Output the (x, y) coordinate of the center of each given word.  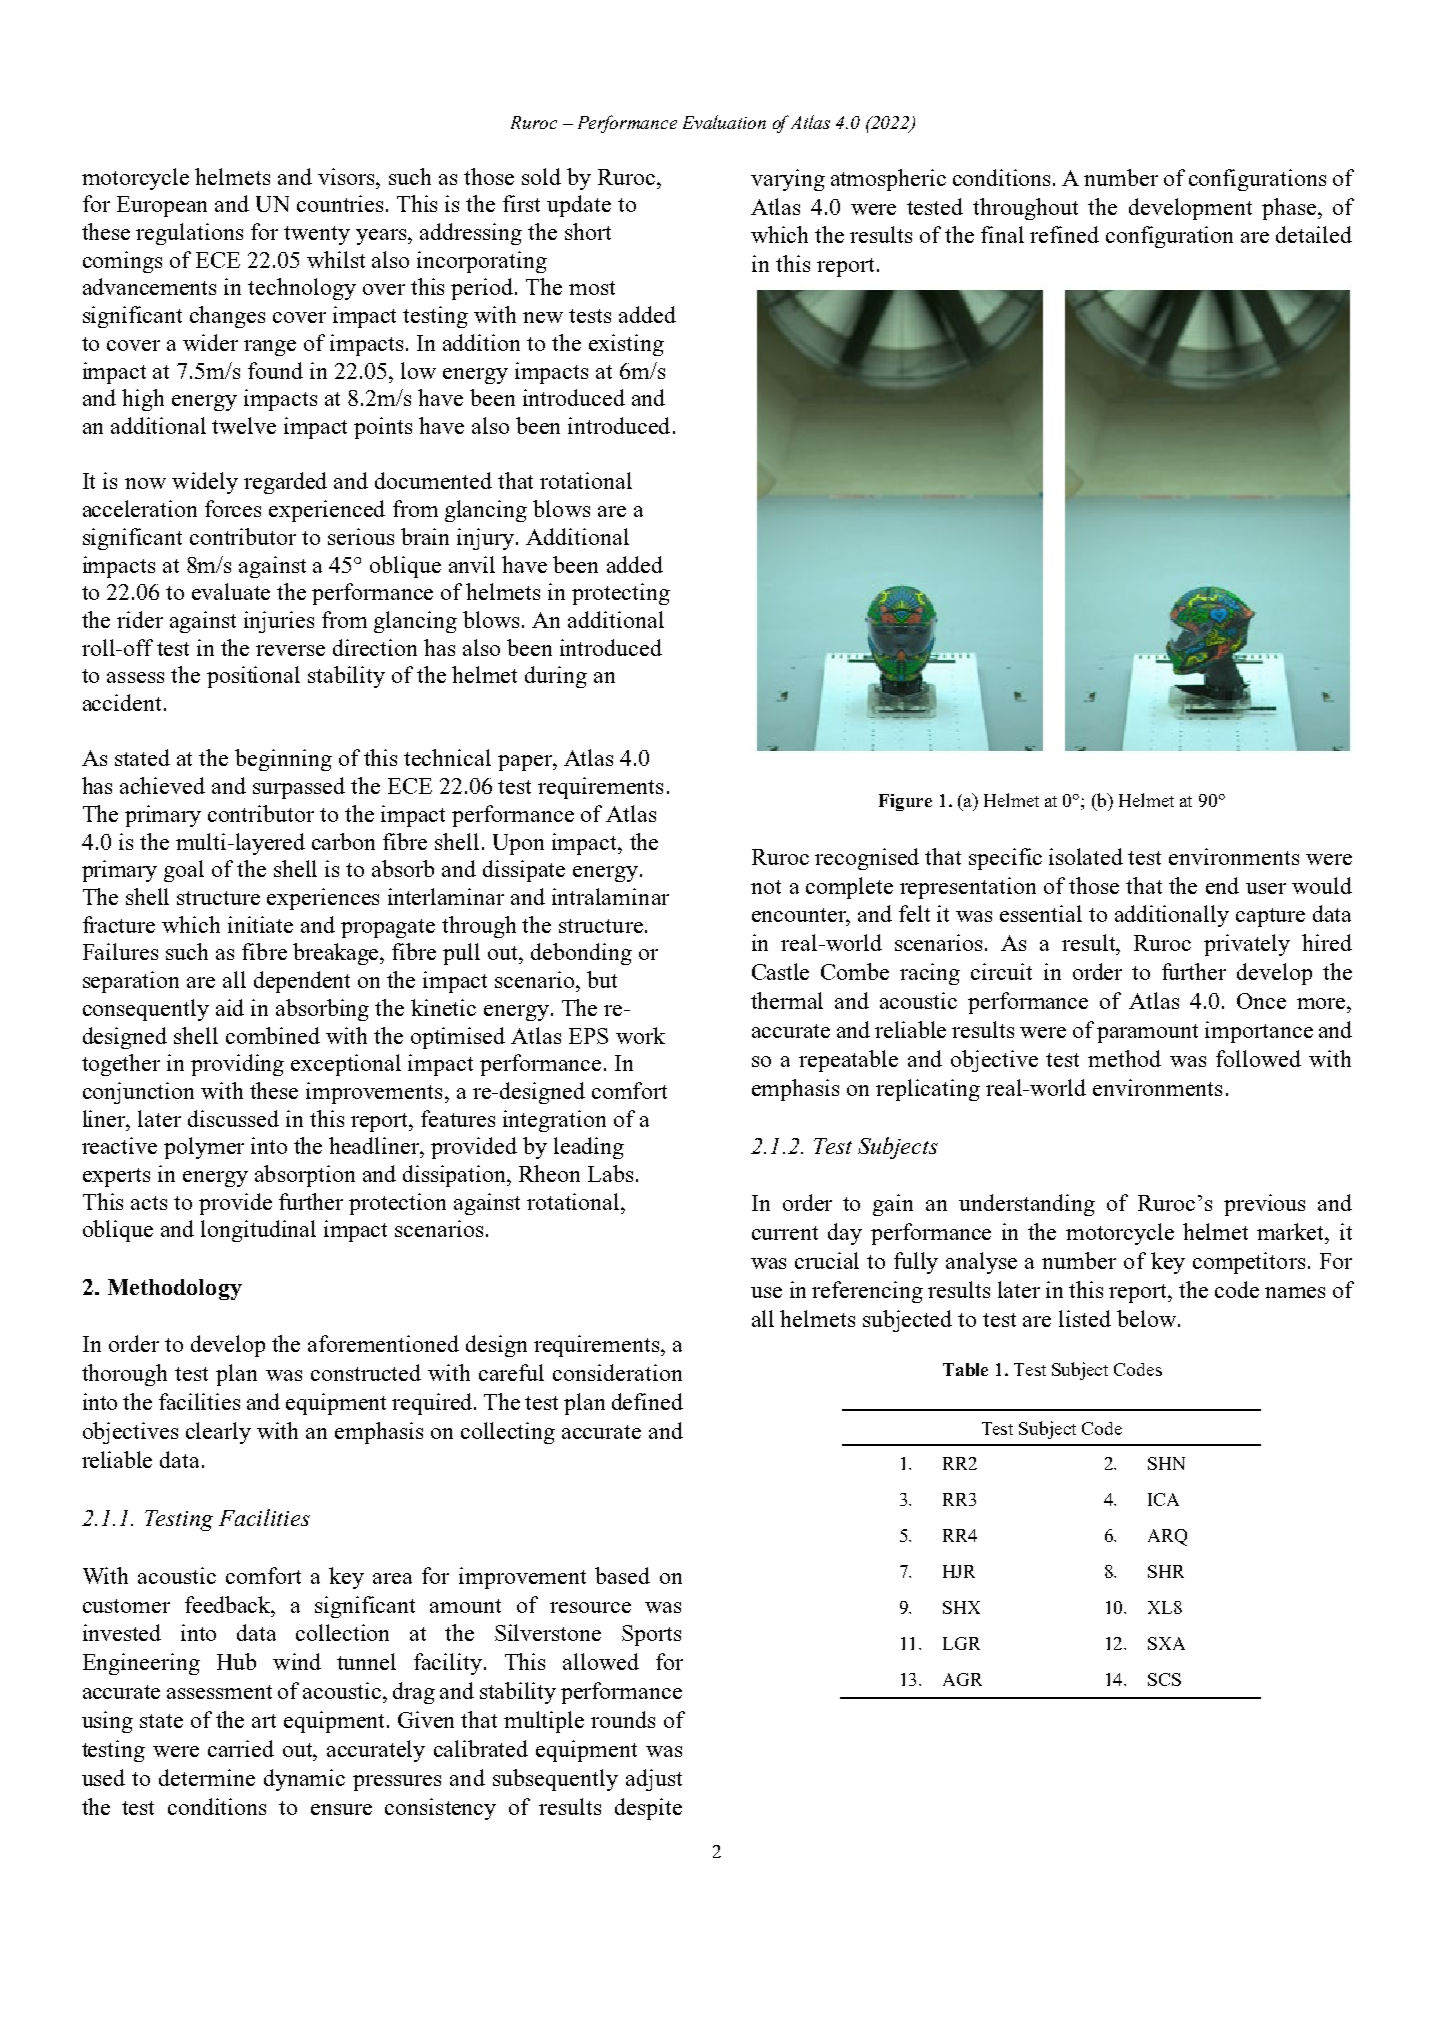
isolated (1086, 856)
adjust (654, 1780)
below (1146, 1318)
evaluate (231, 591)
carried (241, 1748)
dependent (302, 982)
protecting (621, 594)
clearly (218, 1433)
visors (347, 176)
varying (788, 180)
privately (1247, 945)
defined (647, 1401)
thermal (787, 1000)
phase (1289, 209)
